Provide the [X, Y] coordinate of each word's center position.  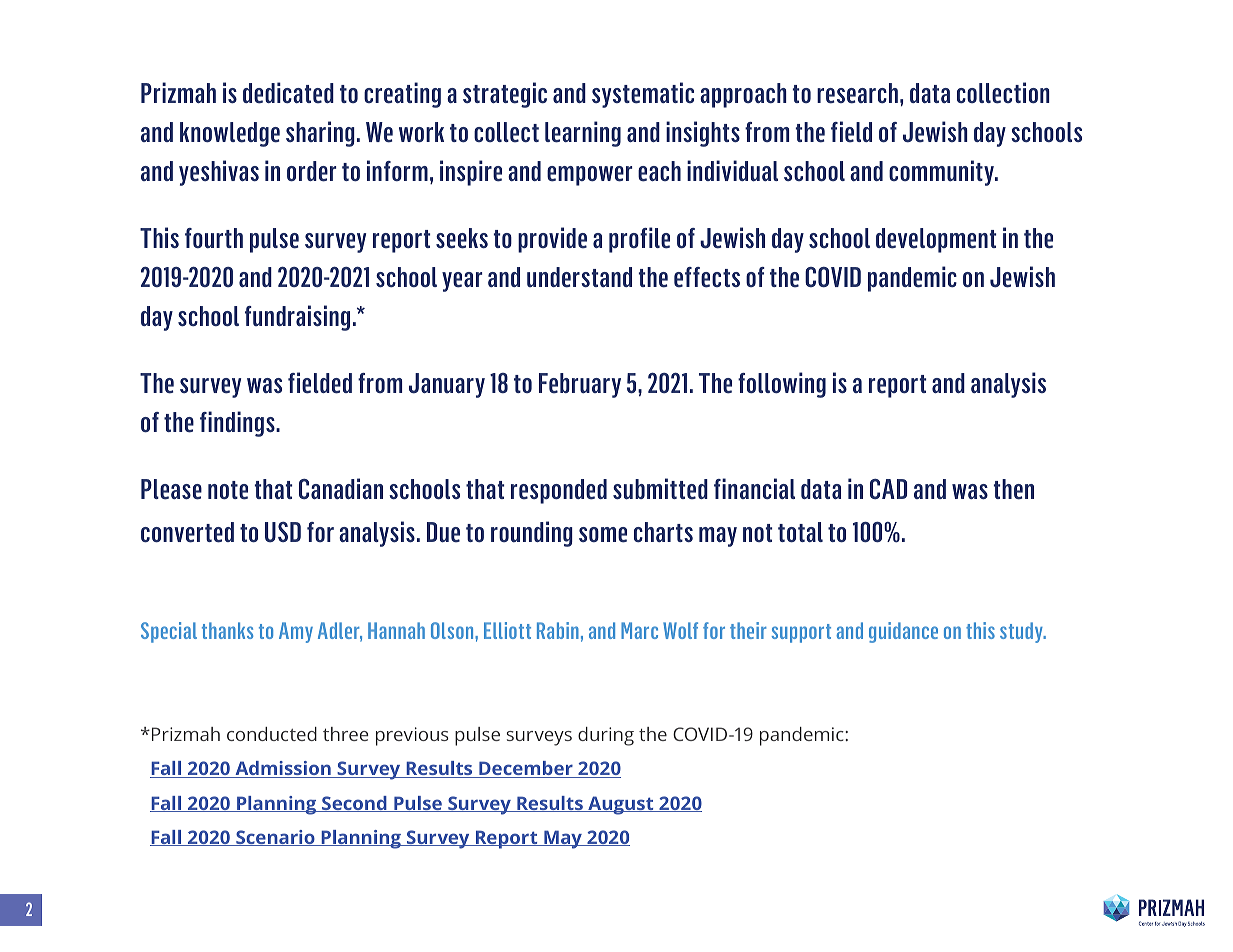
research [857, 93]
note [228, 490]
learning [583, 134]
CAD [888, 489]
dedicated [288, 93]
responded [559, 491]
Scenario [275, 838]
